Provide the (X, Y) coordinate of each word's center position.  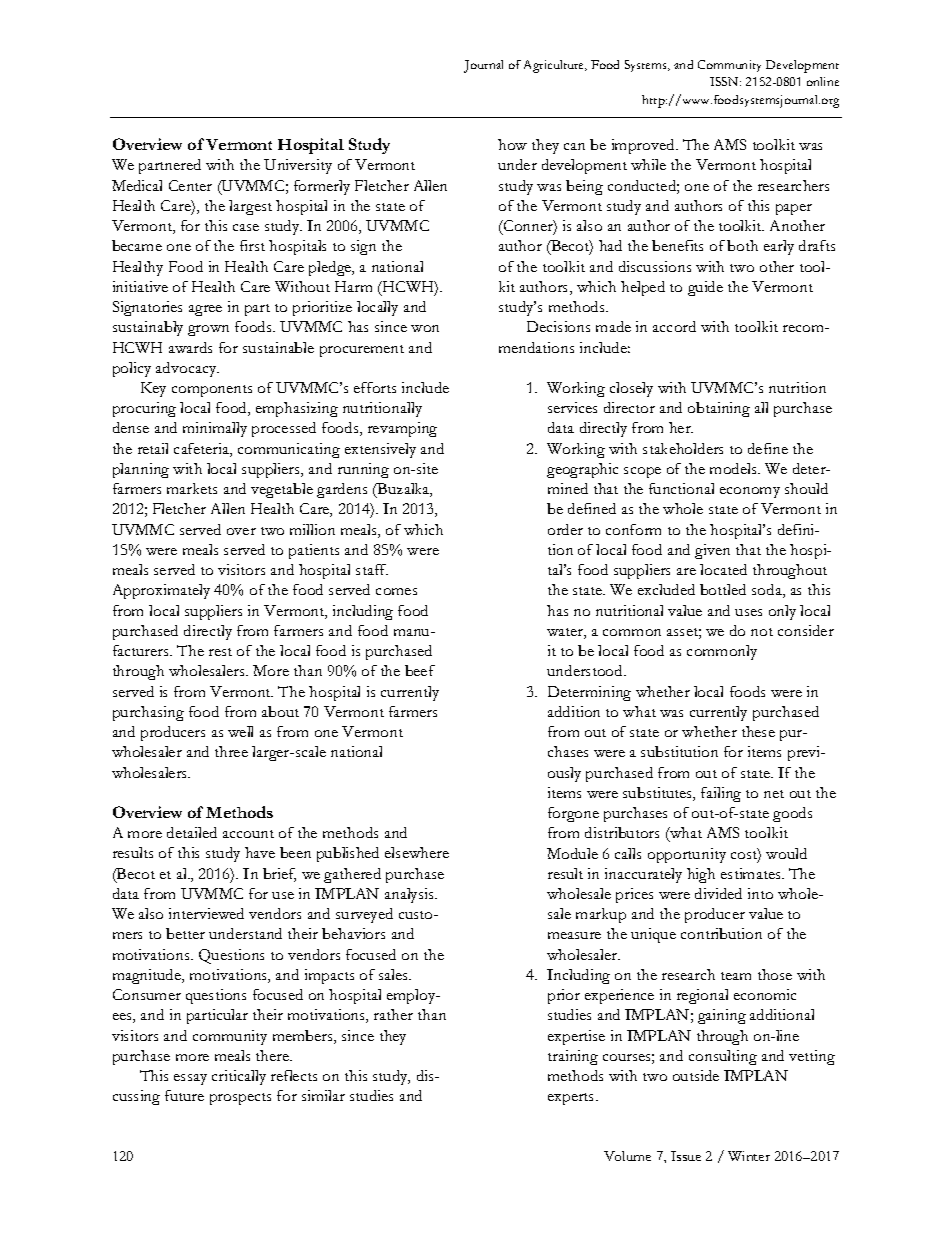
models (734, 468)
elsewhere (417, 852)
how (512, 144)
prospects (240, 1099)
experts (572, 1099)
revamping (402, 429)
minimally (215, 429)
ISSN (725, 81)
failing (721, 794)
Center (190, 185)
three (231, 751)
